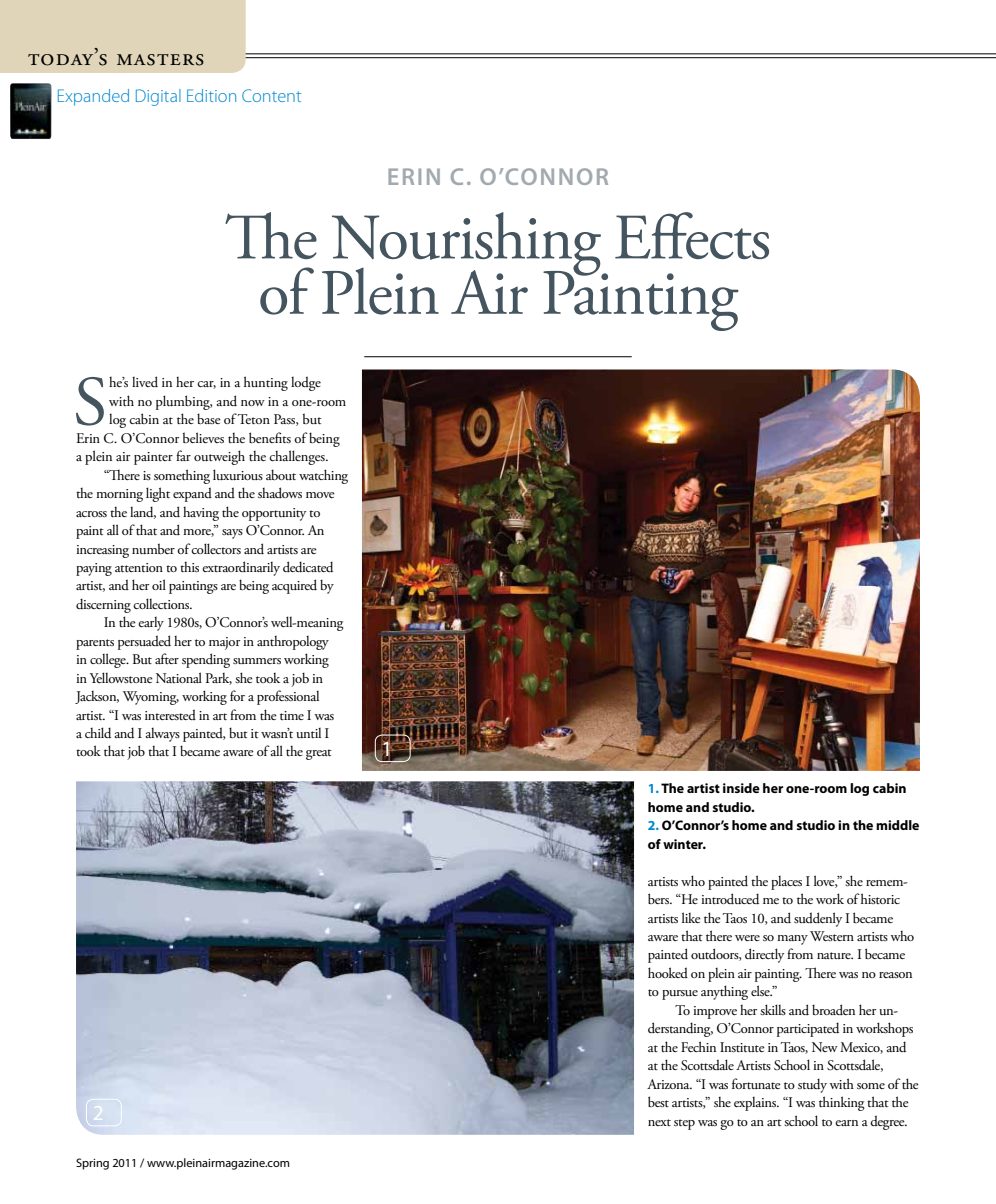 The height and width of the image is (1204, 996). I want to click on middle, so click(897, 825).
